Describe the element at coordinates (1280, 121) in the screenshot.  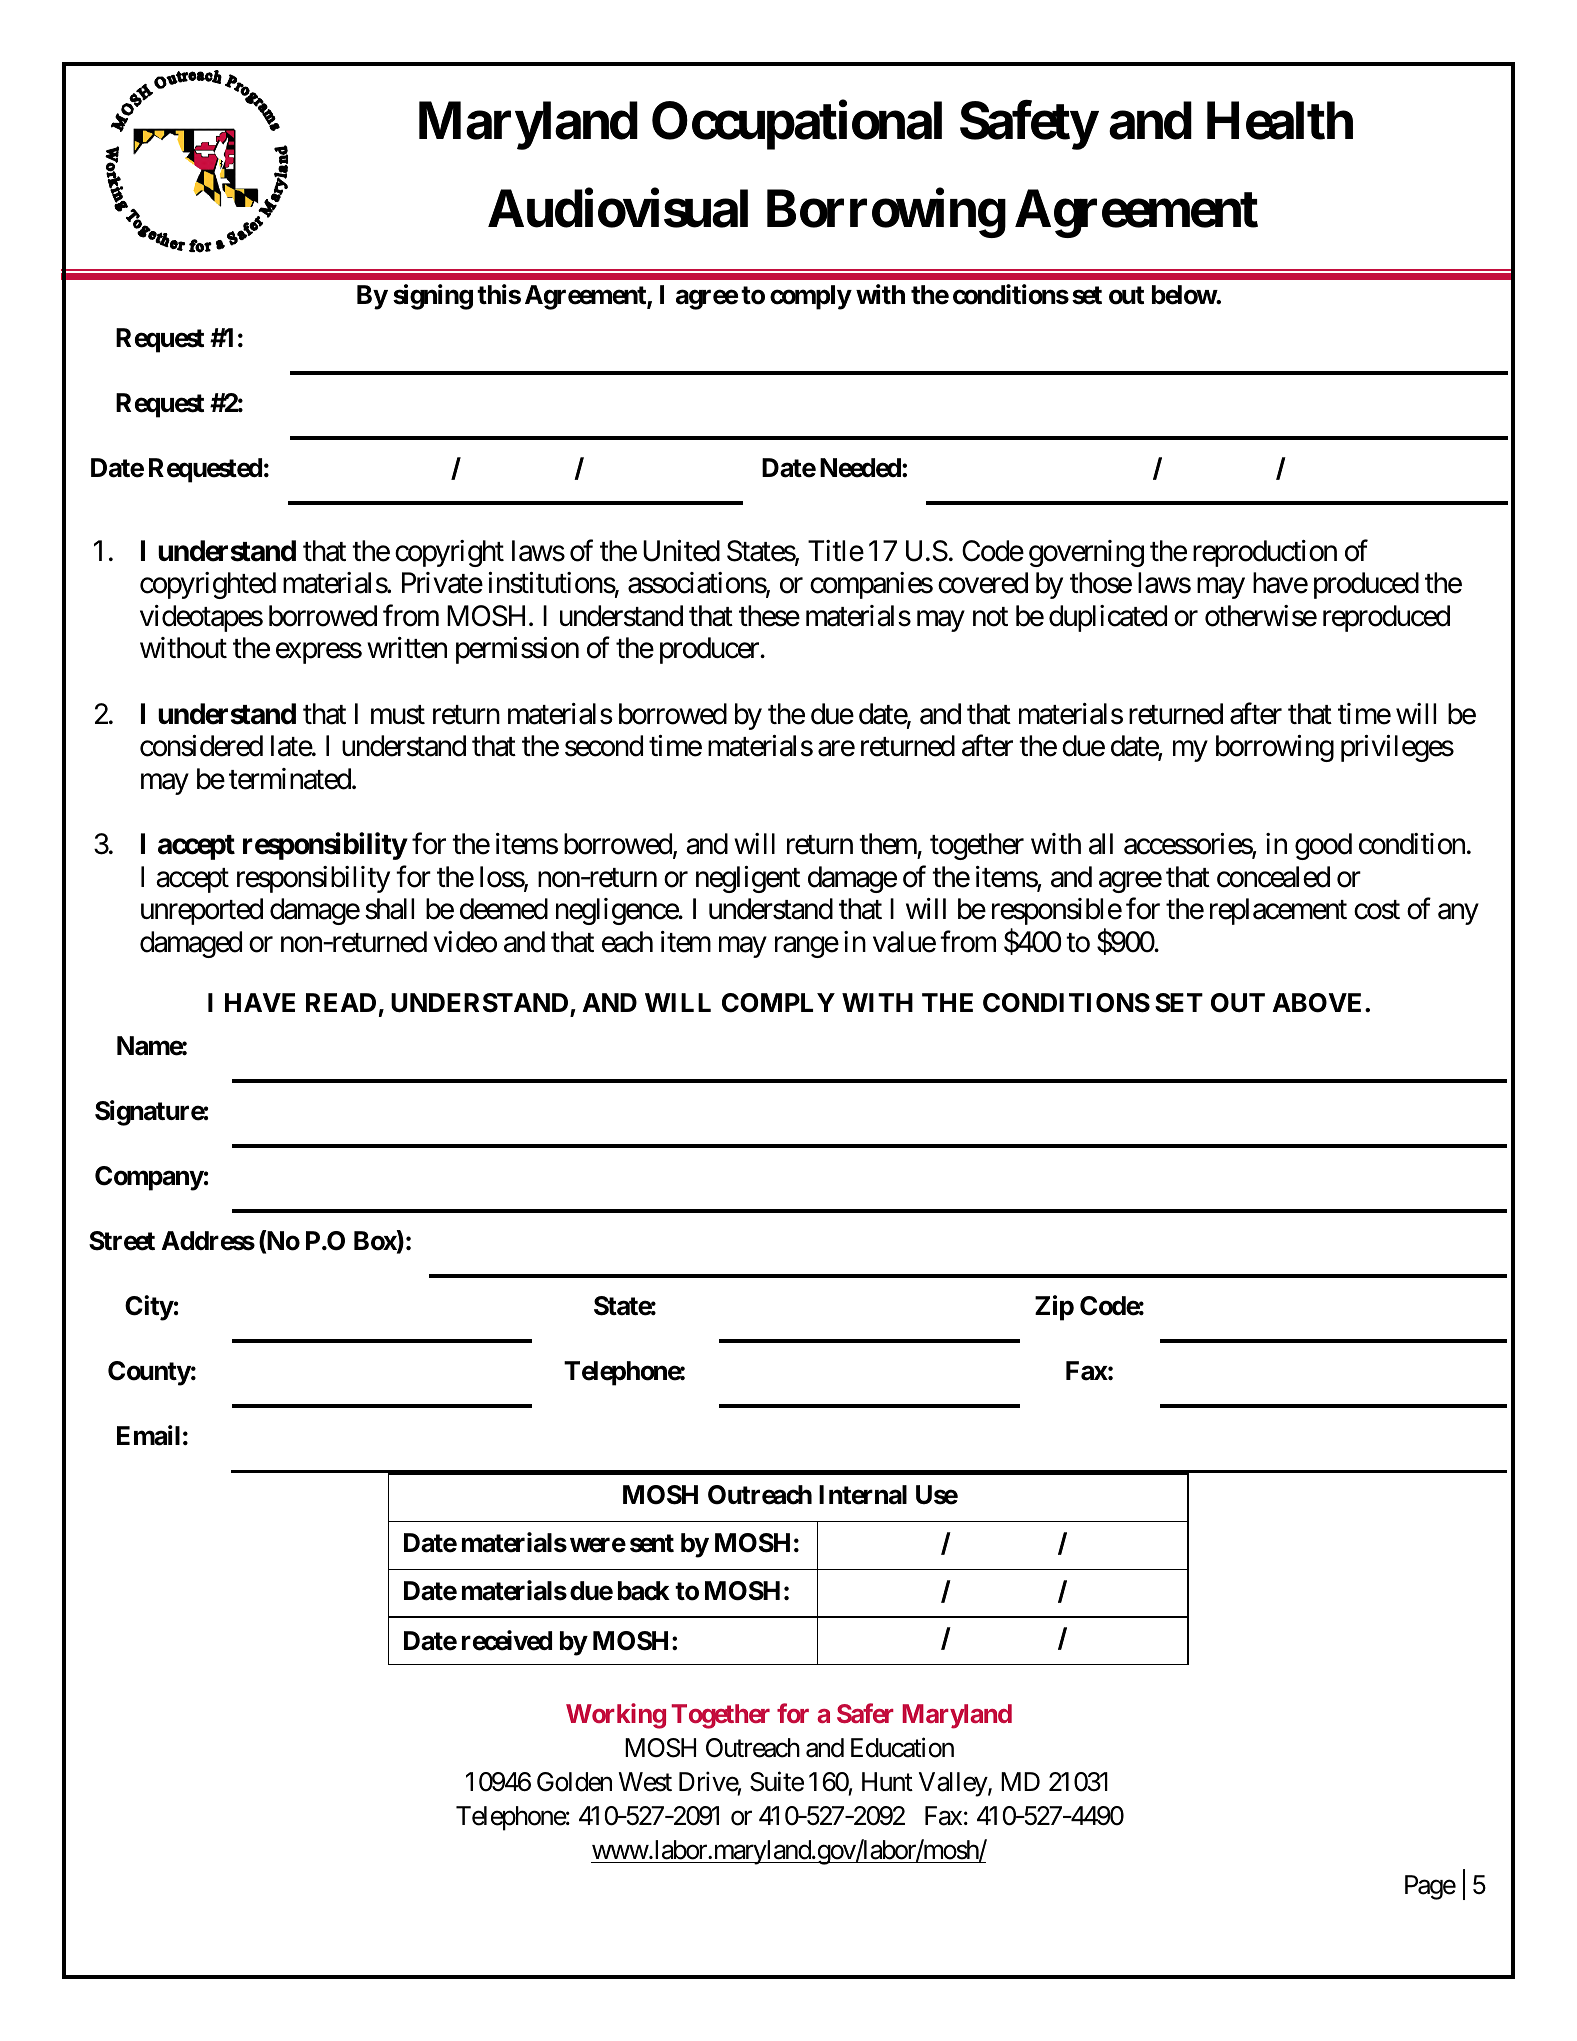
I see `Health` at that location.
